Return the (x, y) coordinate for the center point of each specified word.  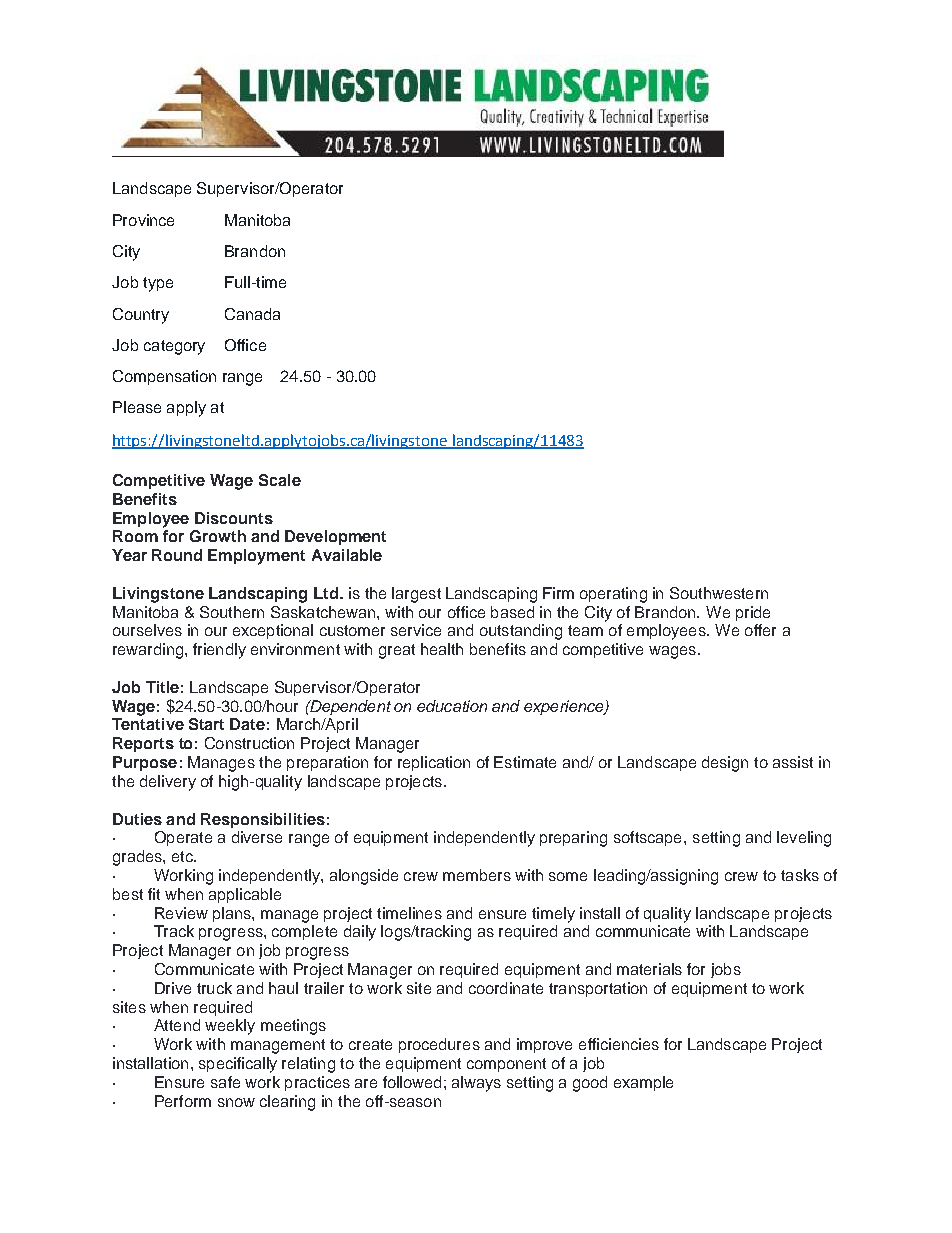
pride (753, 613)
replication (434, 763)
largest (416, 595)
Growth (218, 536)
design (725, 764)
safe (225, 1082)
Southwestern (719, 593)
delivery (168, 783)
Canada (252, 314)
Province (143, 220)
